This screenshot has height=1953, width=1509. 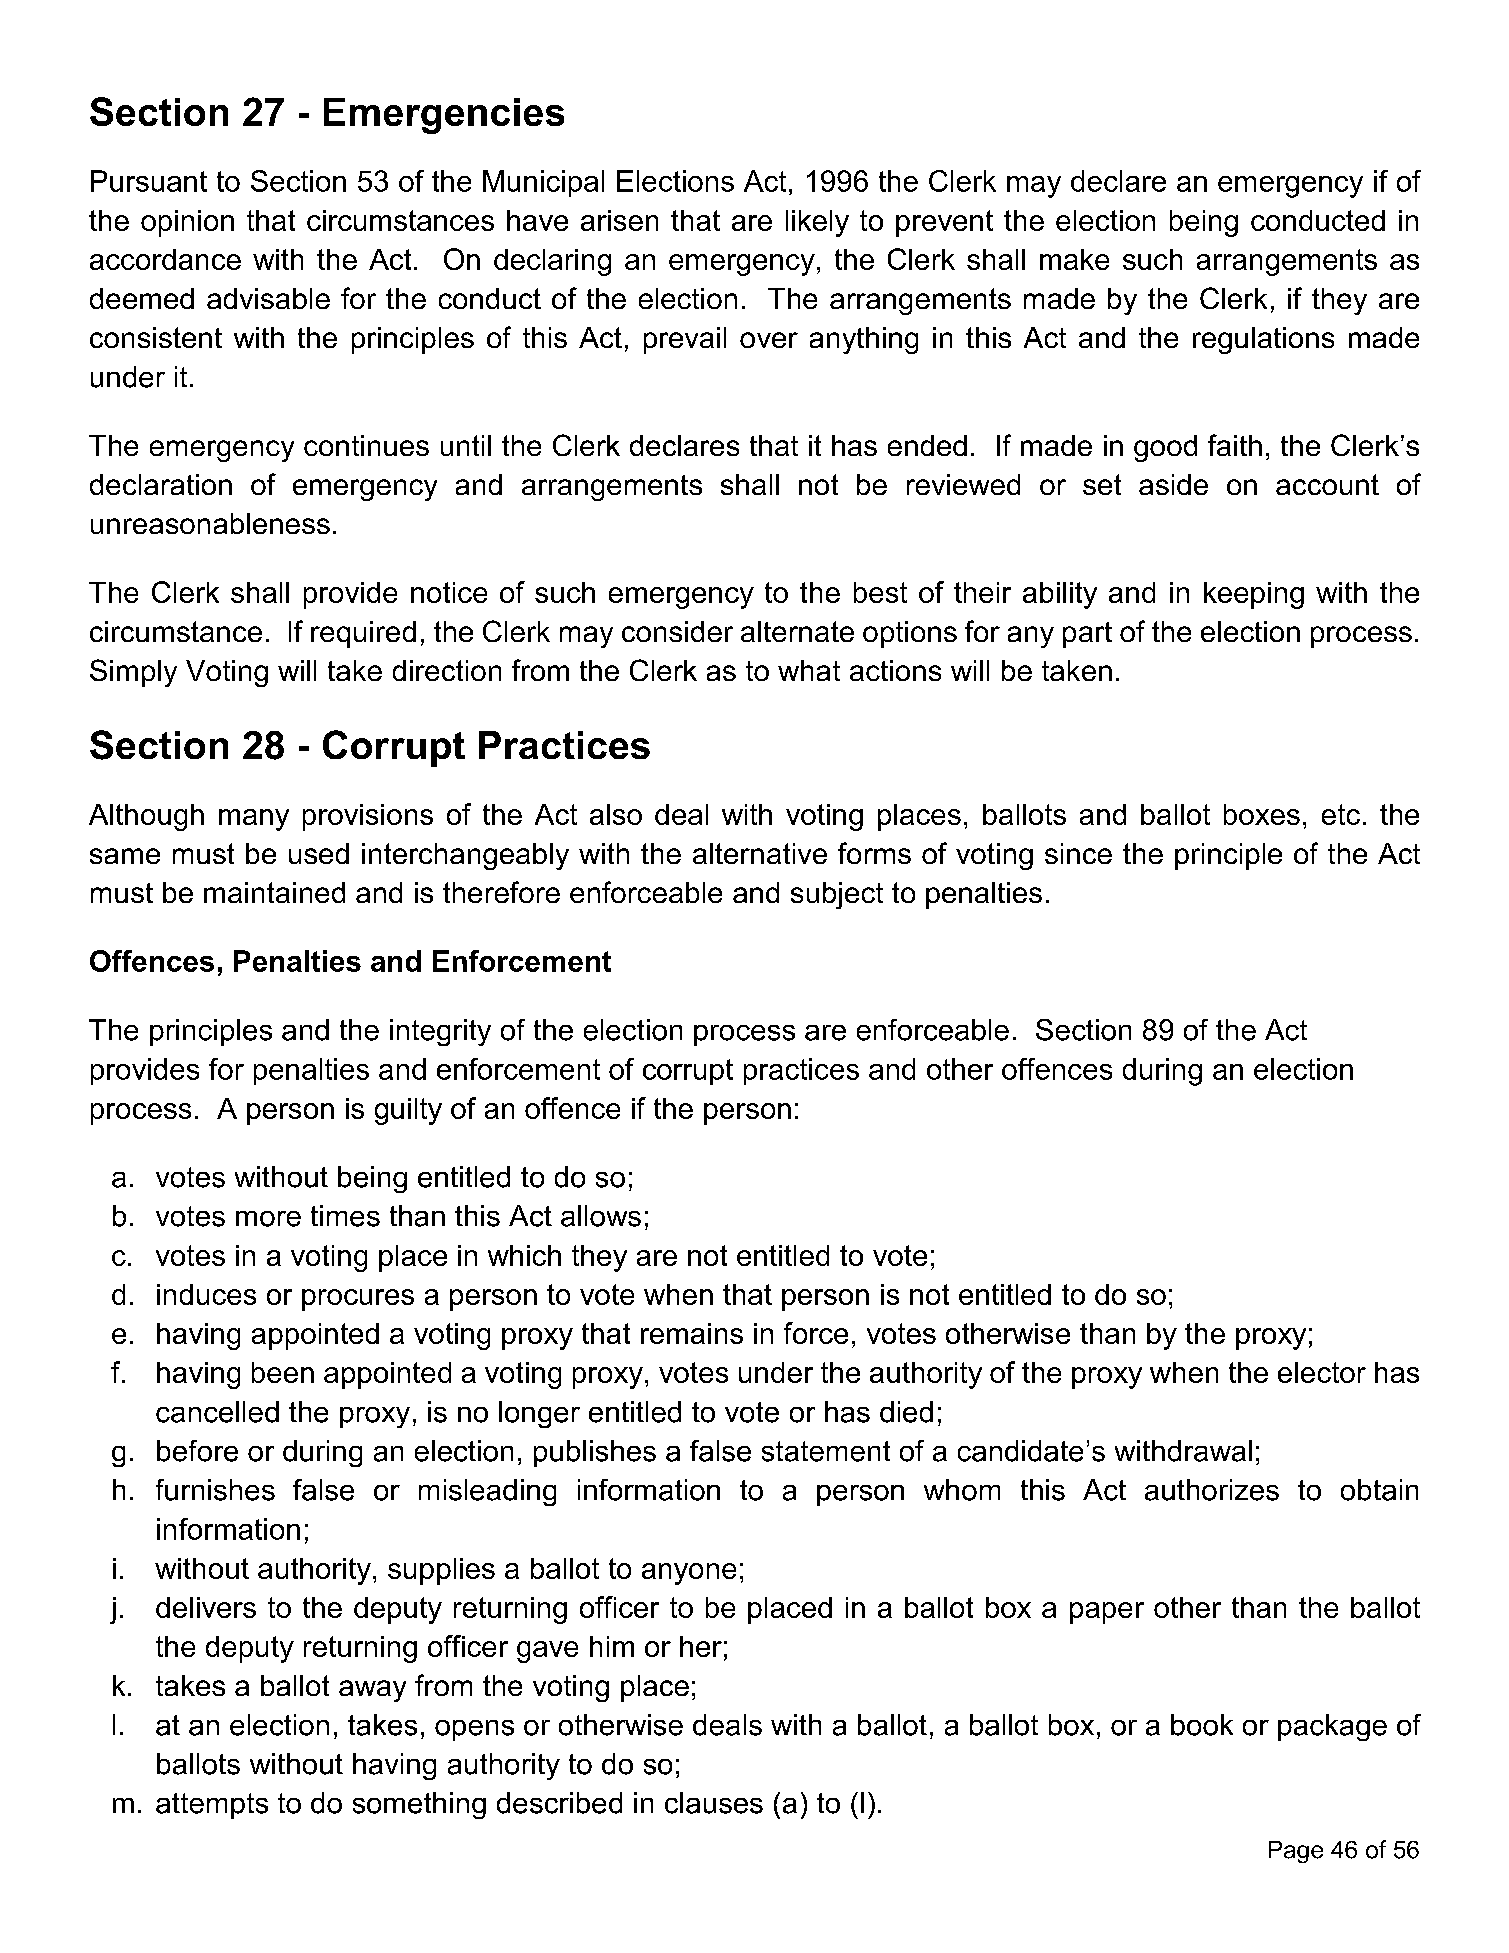 What do you see at coordinates (215, 1490) in the screenshot?
I see `furnishes` at bounding box center [215, 1490].
